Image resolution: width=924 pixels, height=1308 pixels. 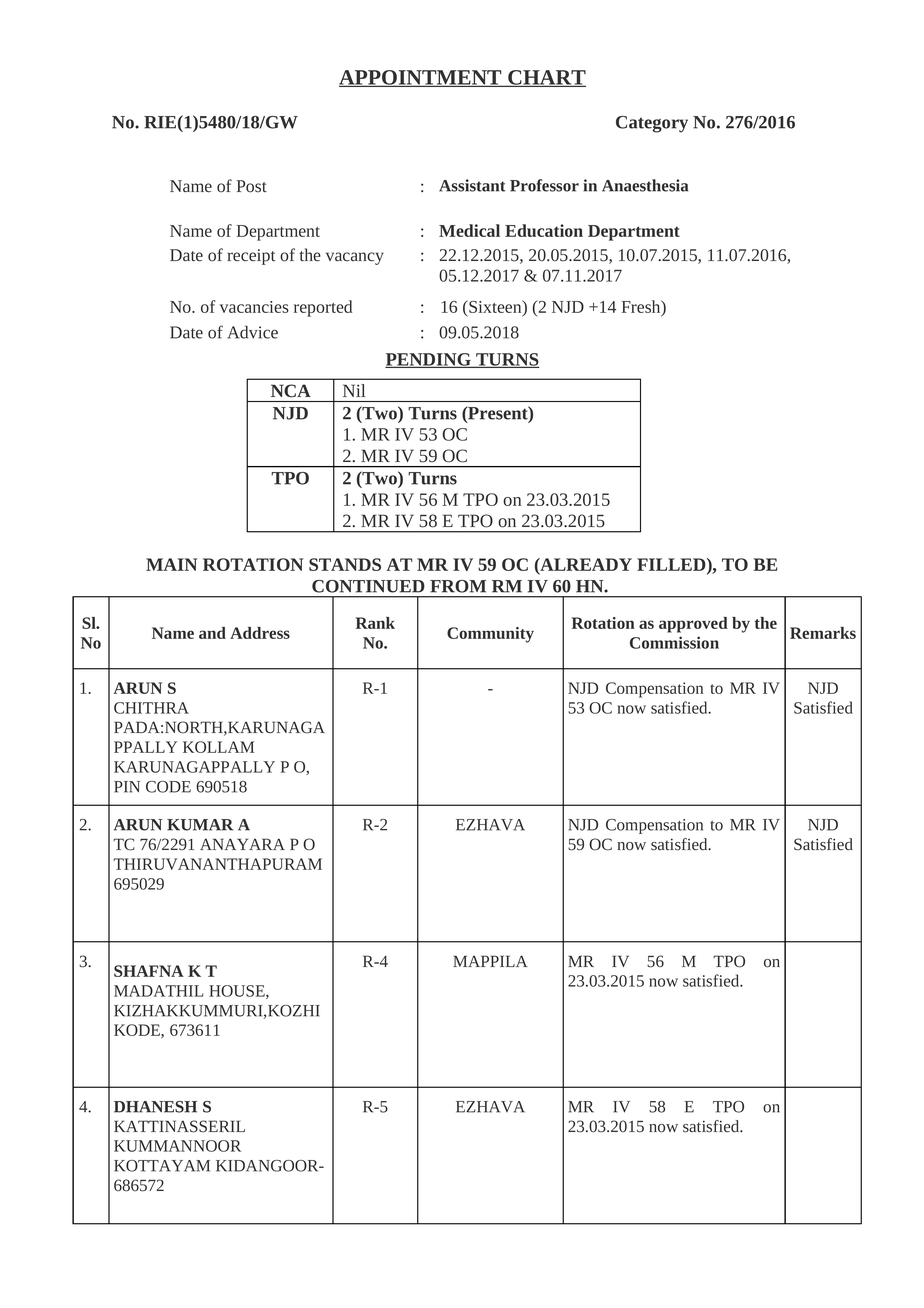 I want to click on Advice, so click(x=252, y=332).
